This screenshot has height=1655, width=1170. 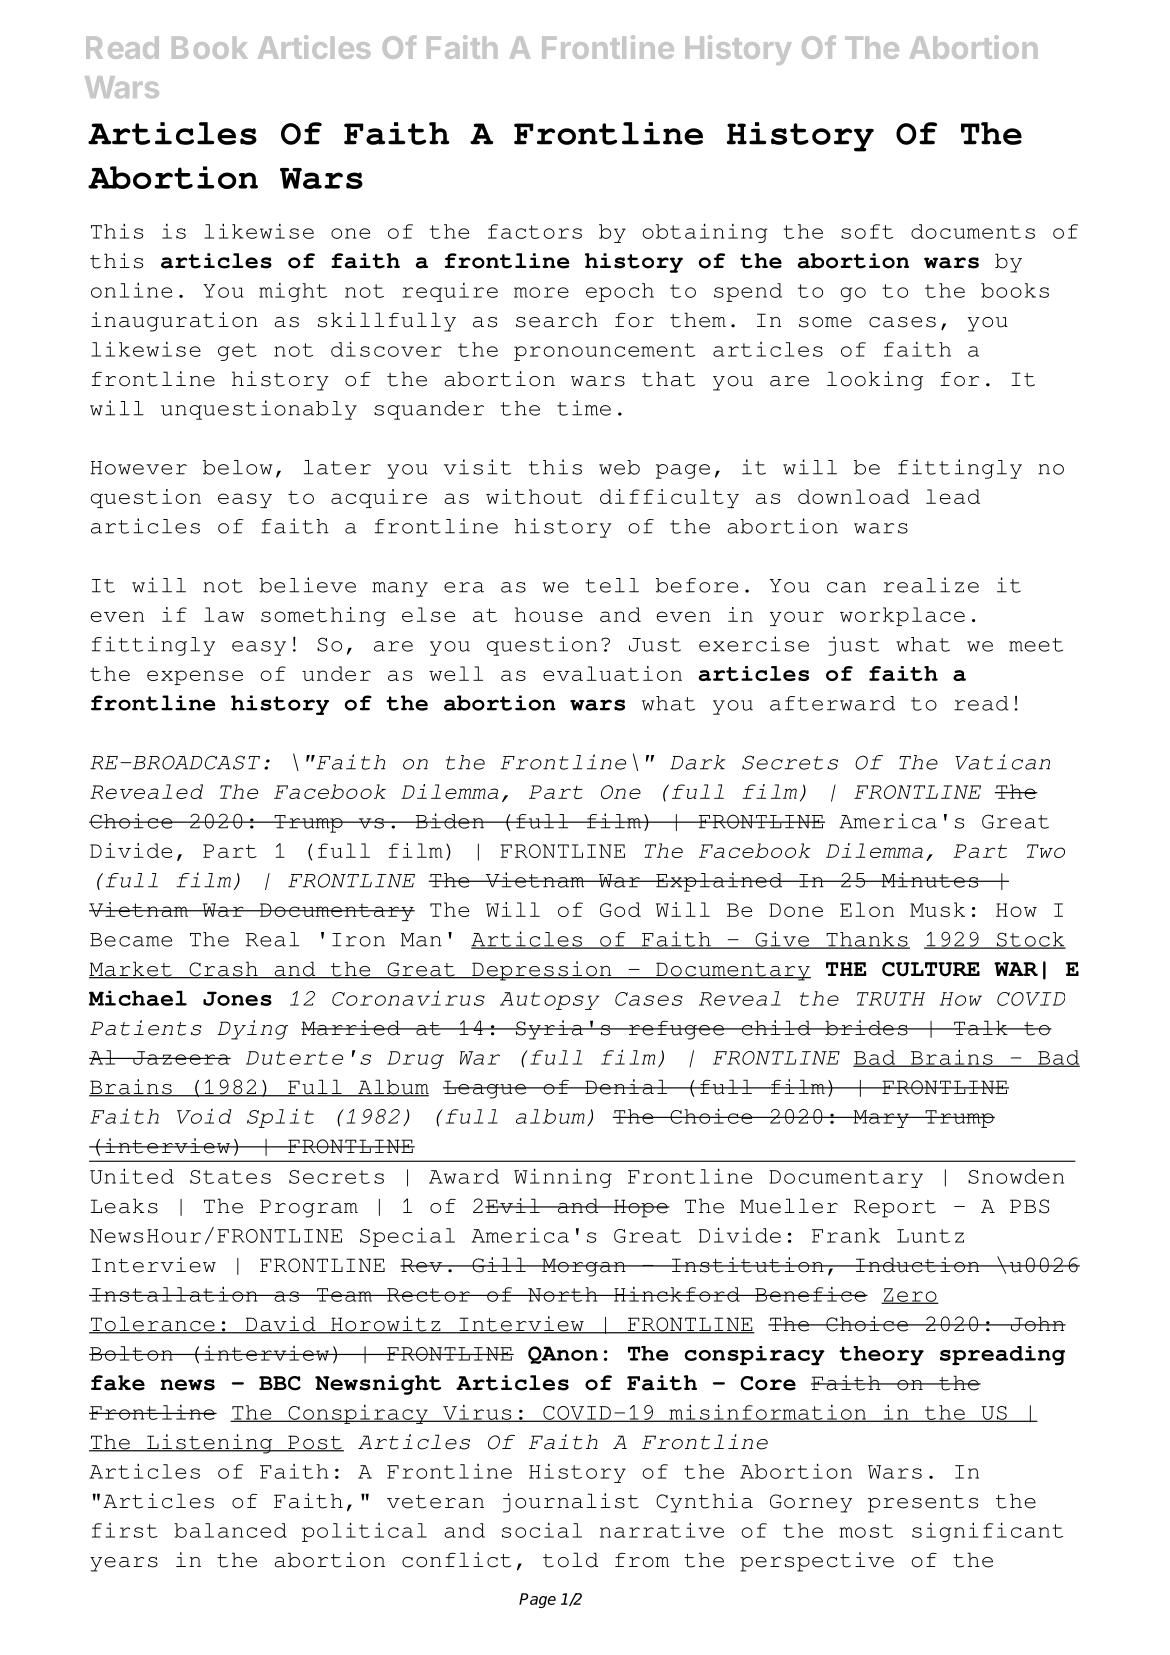 What do you see at coordinates (620, 292) in the screenshot?
I see `epoch` at bounding box center [620, 292].
